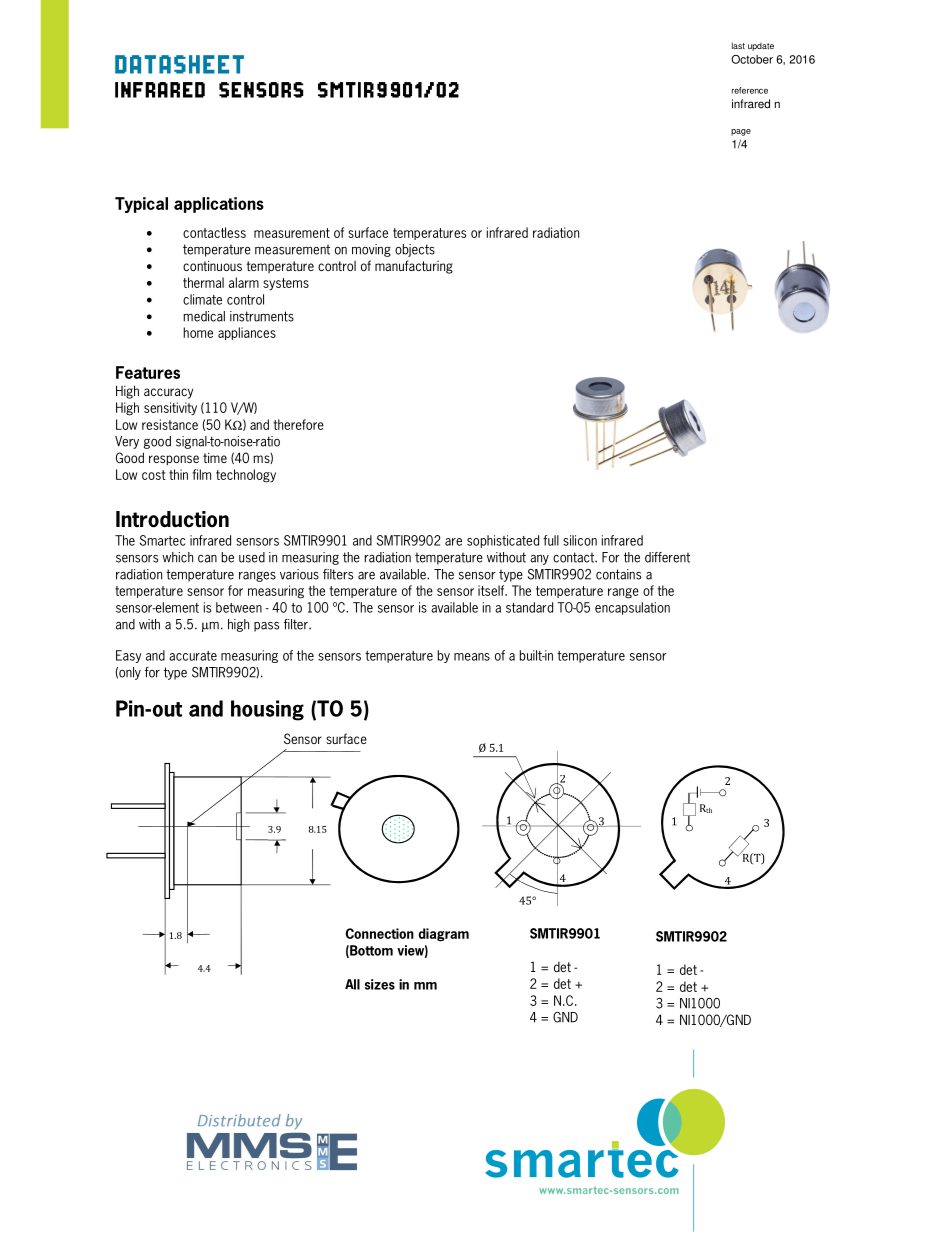 This screenshot has width=952, height=1233. What do you see at coordinates (193, 656) in the screenshot?
I see `accurate` at bounding box center [193, 656].
